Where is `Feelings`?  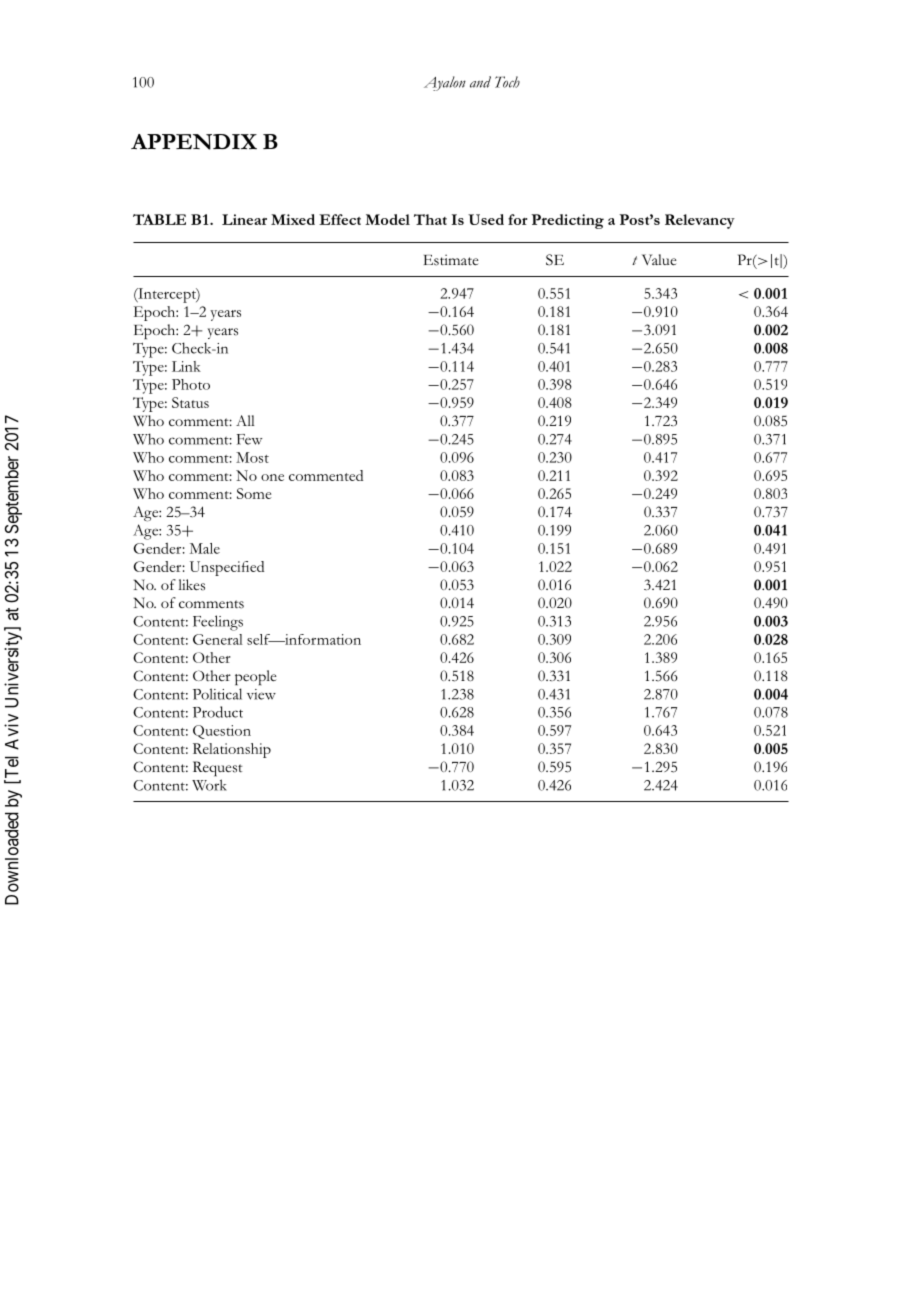
Feelings is located at coordinates (218, 623).
